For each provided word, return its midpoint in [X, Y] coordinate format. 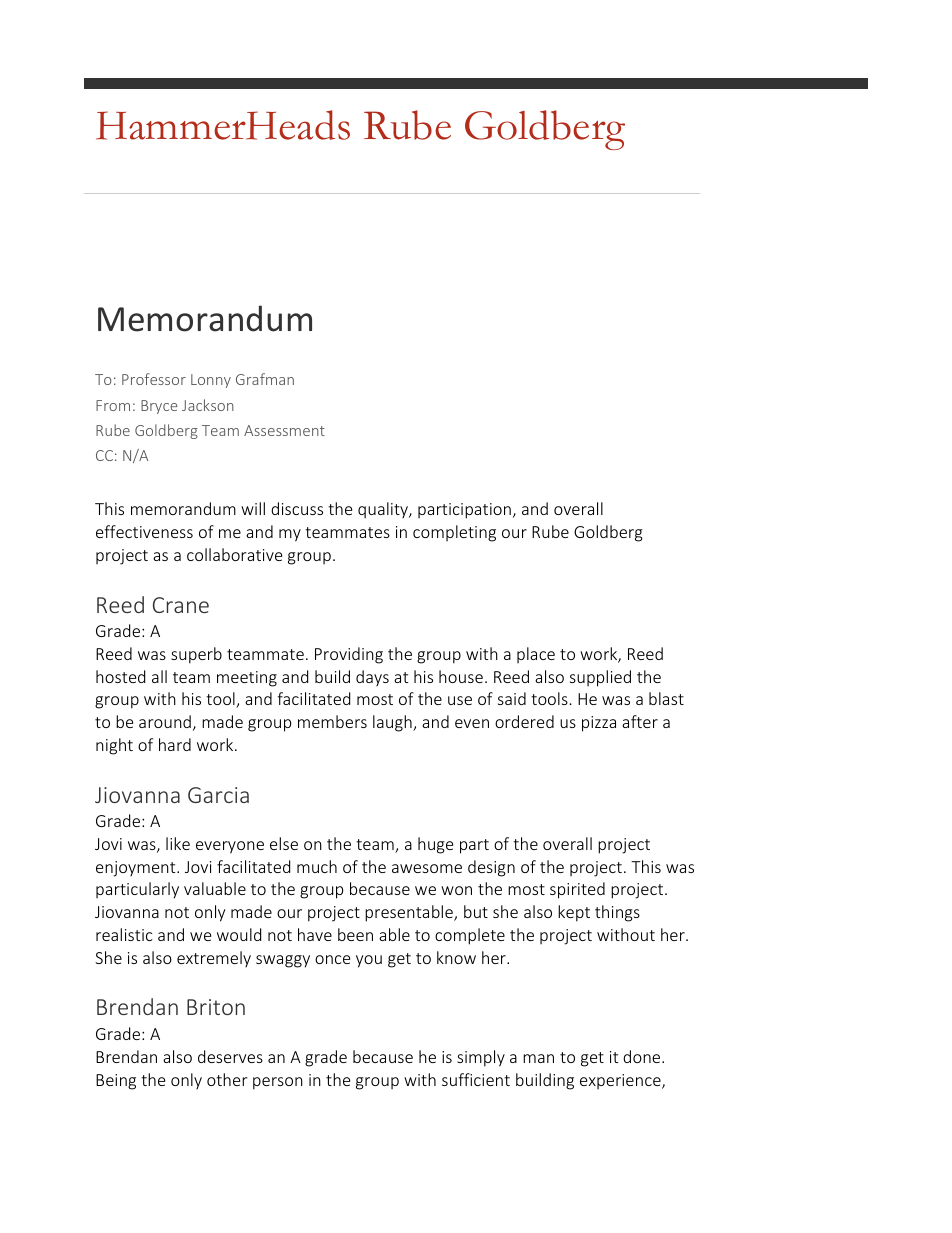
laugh [393, 723]
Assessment [284, 430]
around [165, 721]
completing [454, 533]
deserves [230, 1056]
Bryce [159, 407]
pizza [599, 724]
